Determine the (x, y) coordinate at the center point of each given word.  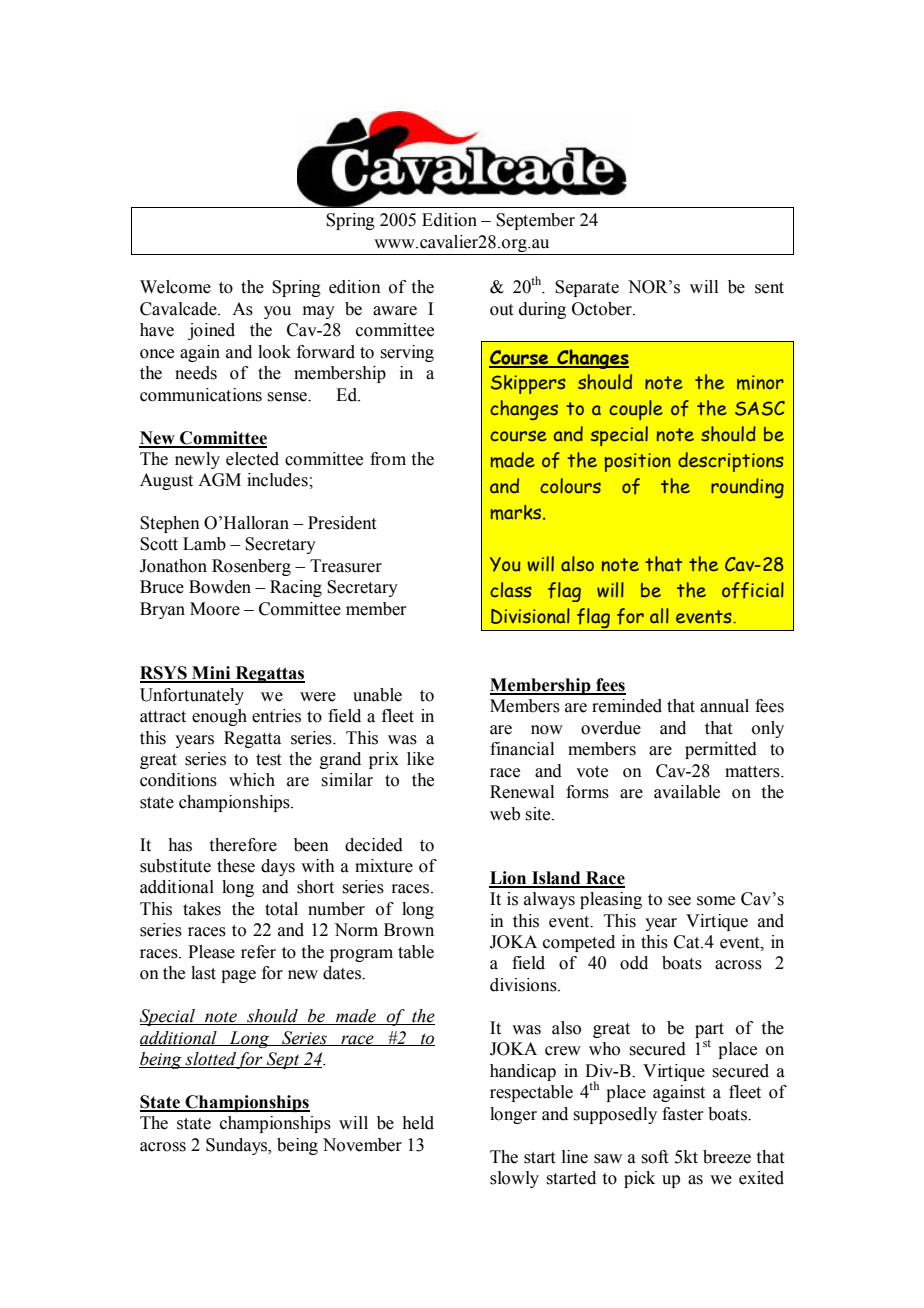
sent (769, 288)
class (511, 590)
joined (211, 331)
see (679, 901)
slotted (210, 1060)
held (418, 1123)
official (753, 590)
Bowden (220, 587)
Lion (509, 879)
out (501, 310)
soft (654, 1157)
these (236, 866)
